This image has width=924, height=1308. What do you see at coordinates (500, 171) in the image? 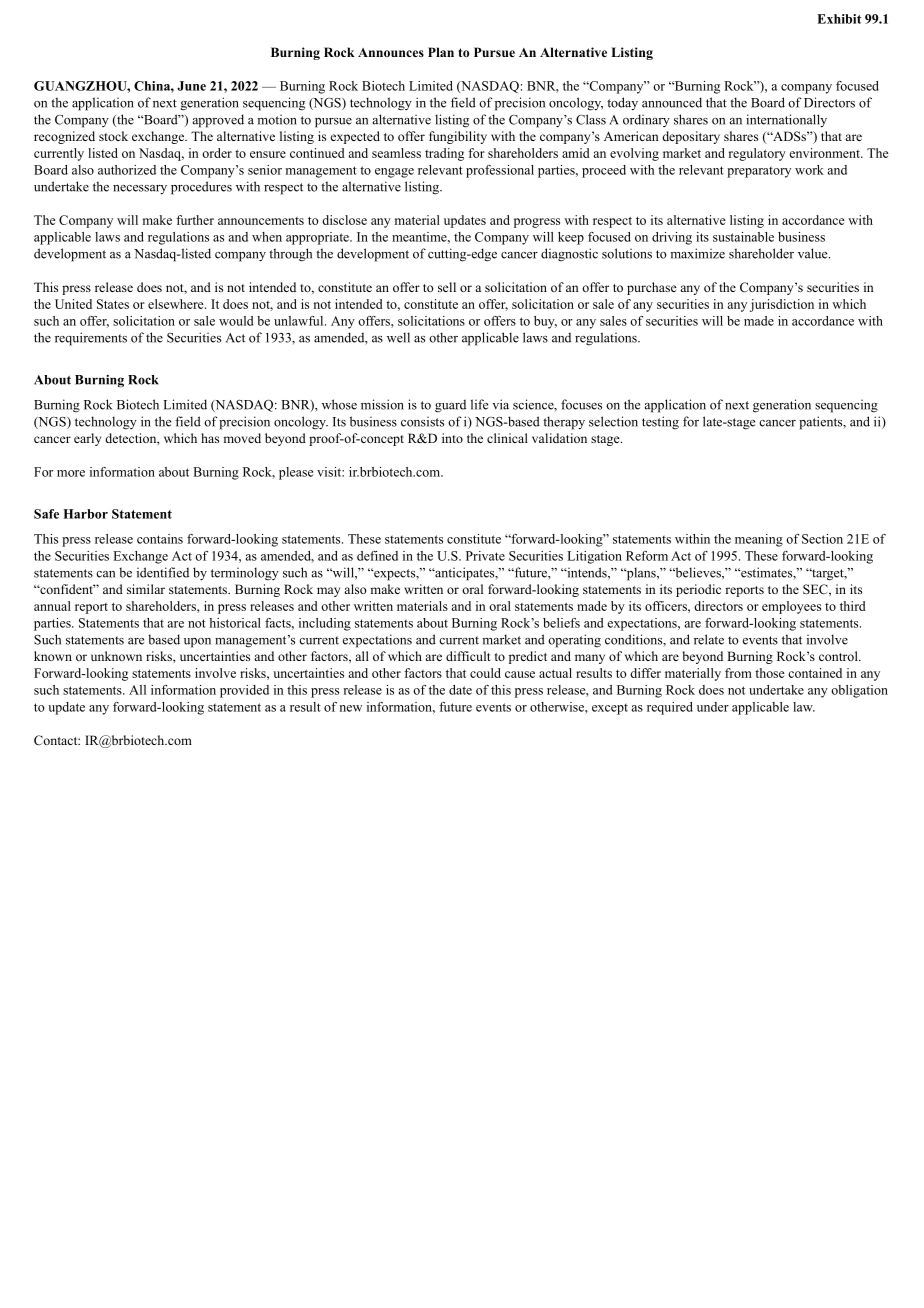
I see `professional` at bounding box center [500, 171].
